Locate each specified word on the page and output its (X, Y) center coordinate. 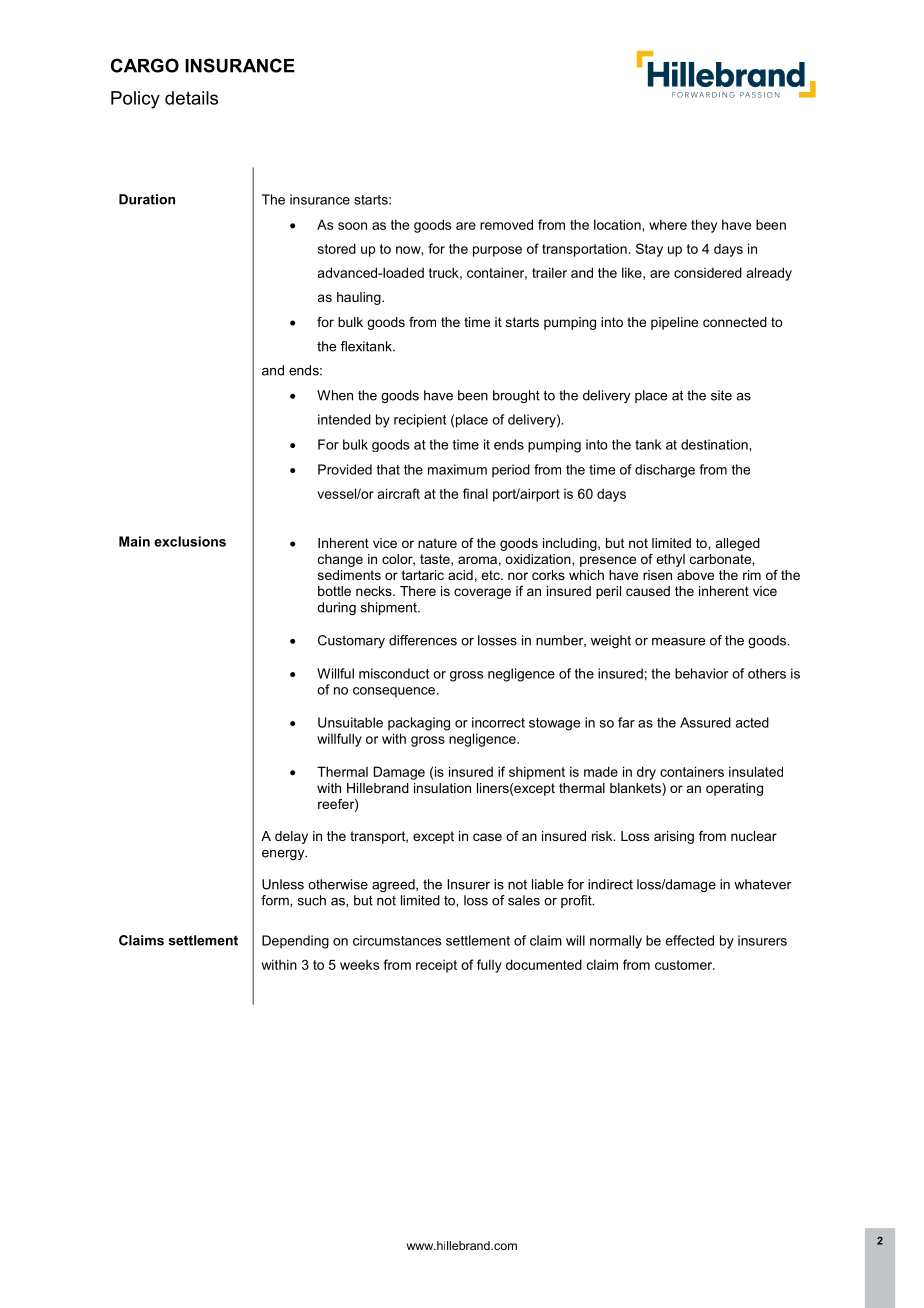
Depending (295, 942)
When (335, 395)
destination (715, 444)
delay (291, 837)
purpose (497, 251)
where (668, 224)
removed (506, 224)
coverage (482, 593)
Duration (147, 199)
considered (708, 272)
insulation (442, 788)
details (191, 98)
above (695, 575)
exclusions (190, 541)
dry (646, 773)
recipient (420, 421)
